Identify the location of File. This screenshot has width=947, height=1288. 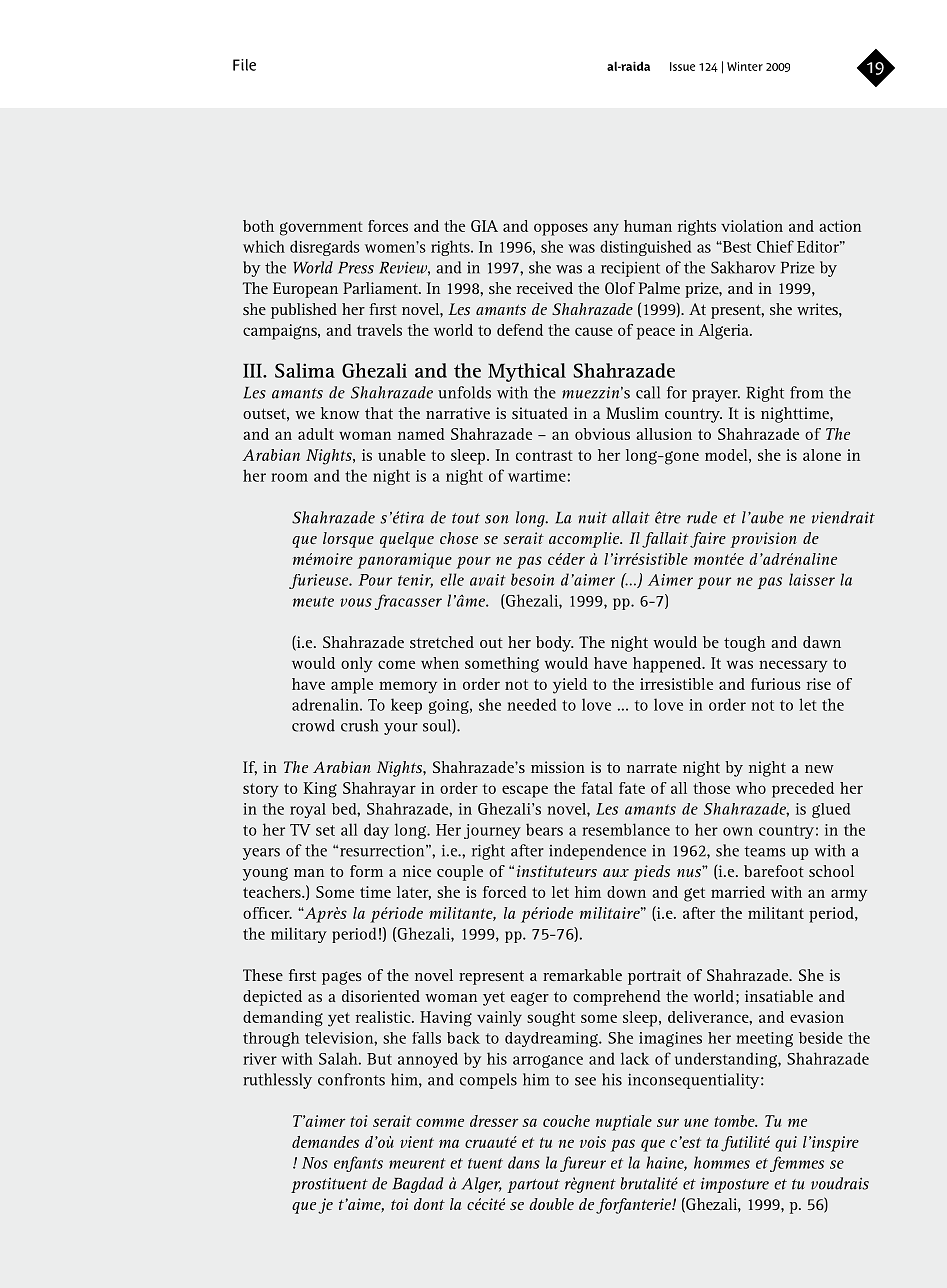
(244, 65).
